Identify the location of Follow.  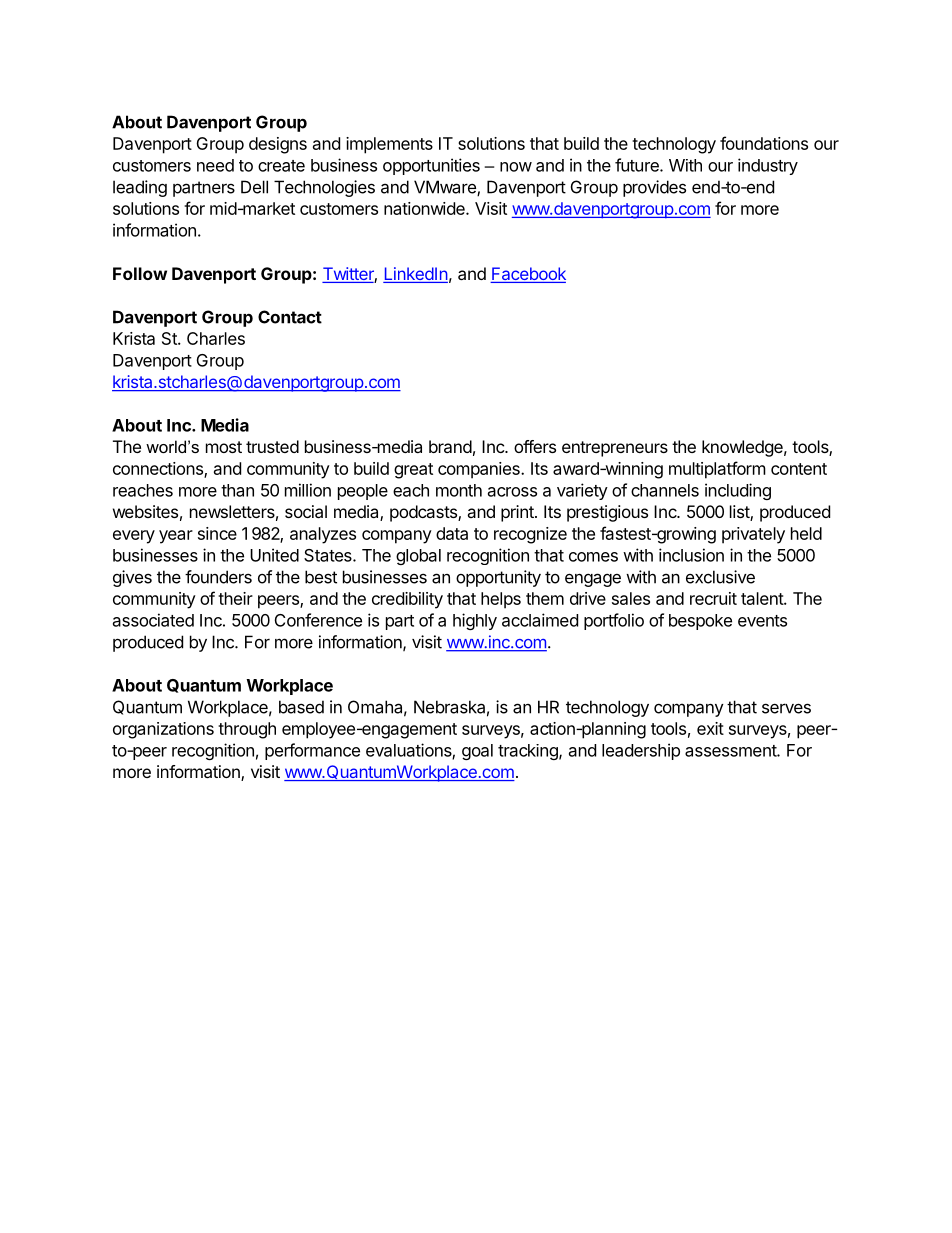
(140, 273).
